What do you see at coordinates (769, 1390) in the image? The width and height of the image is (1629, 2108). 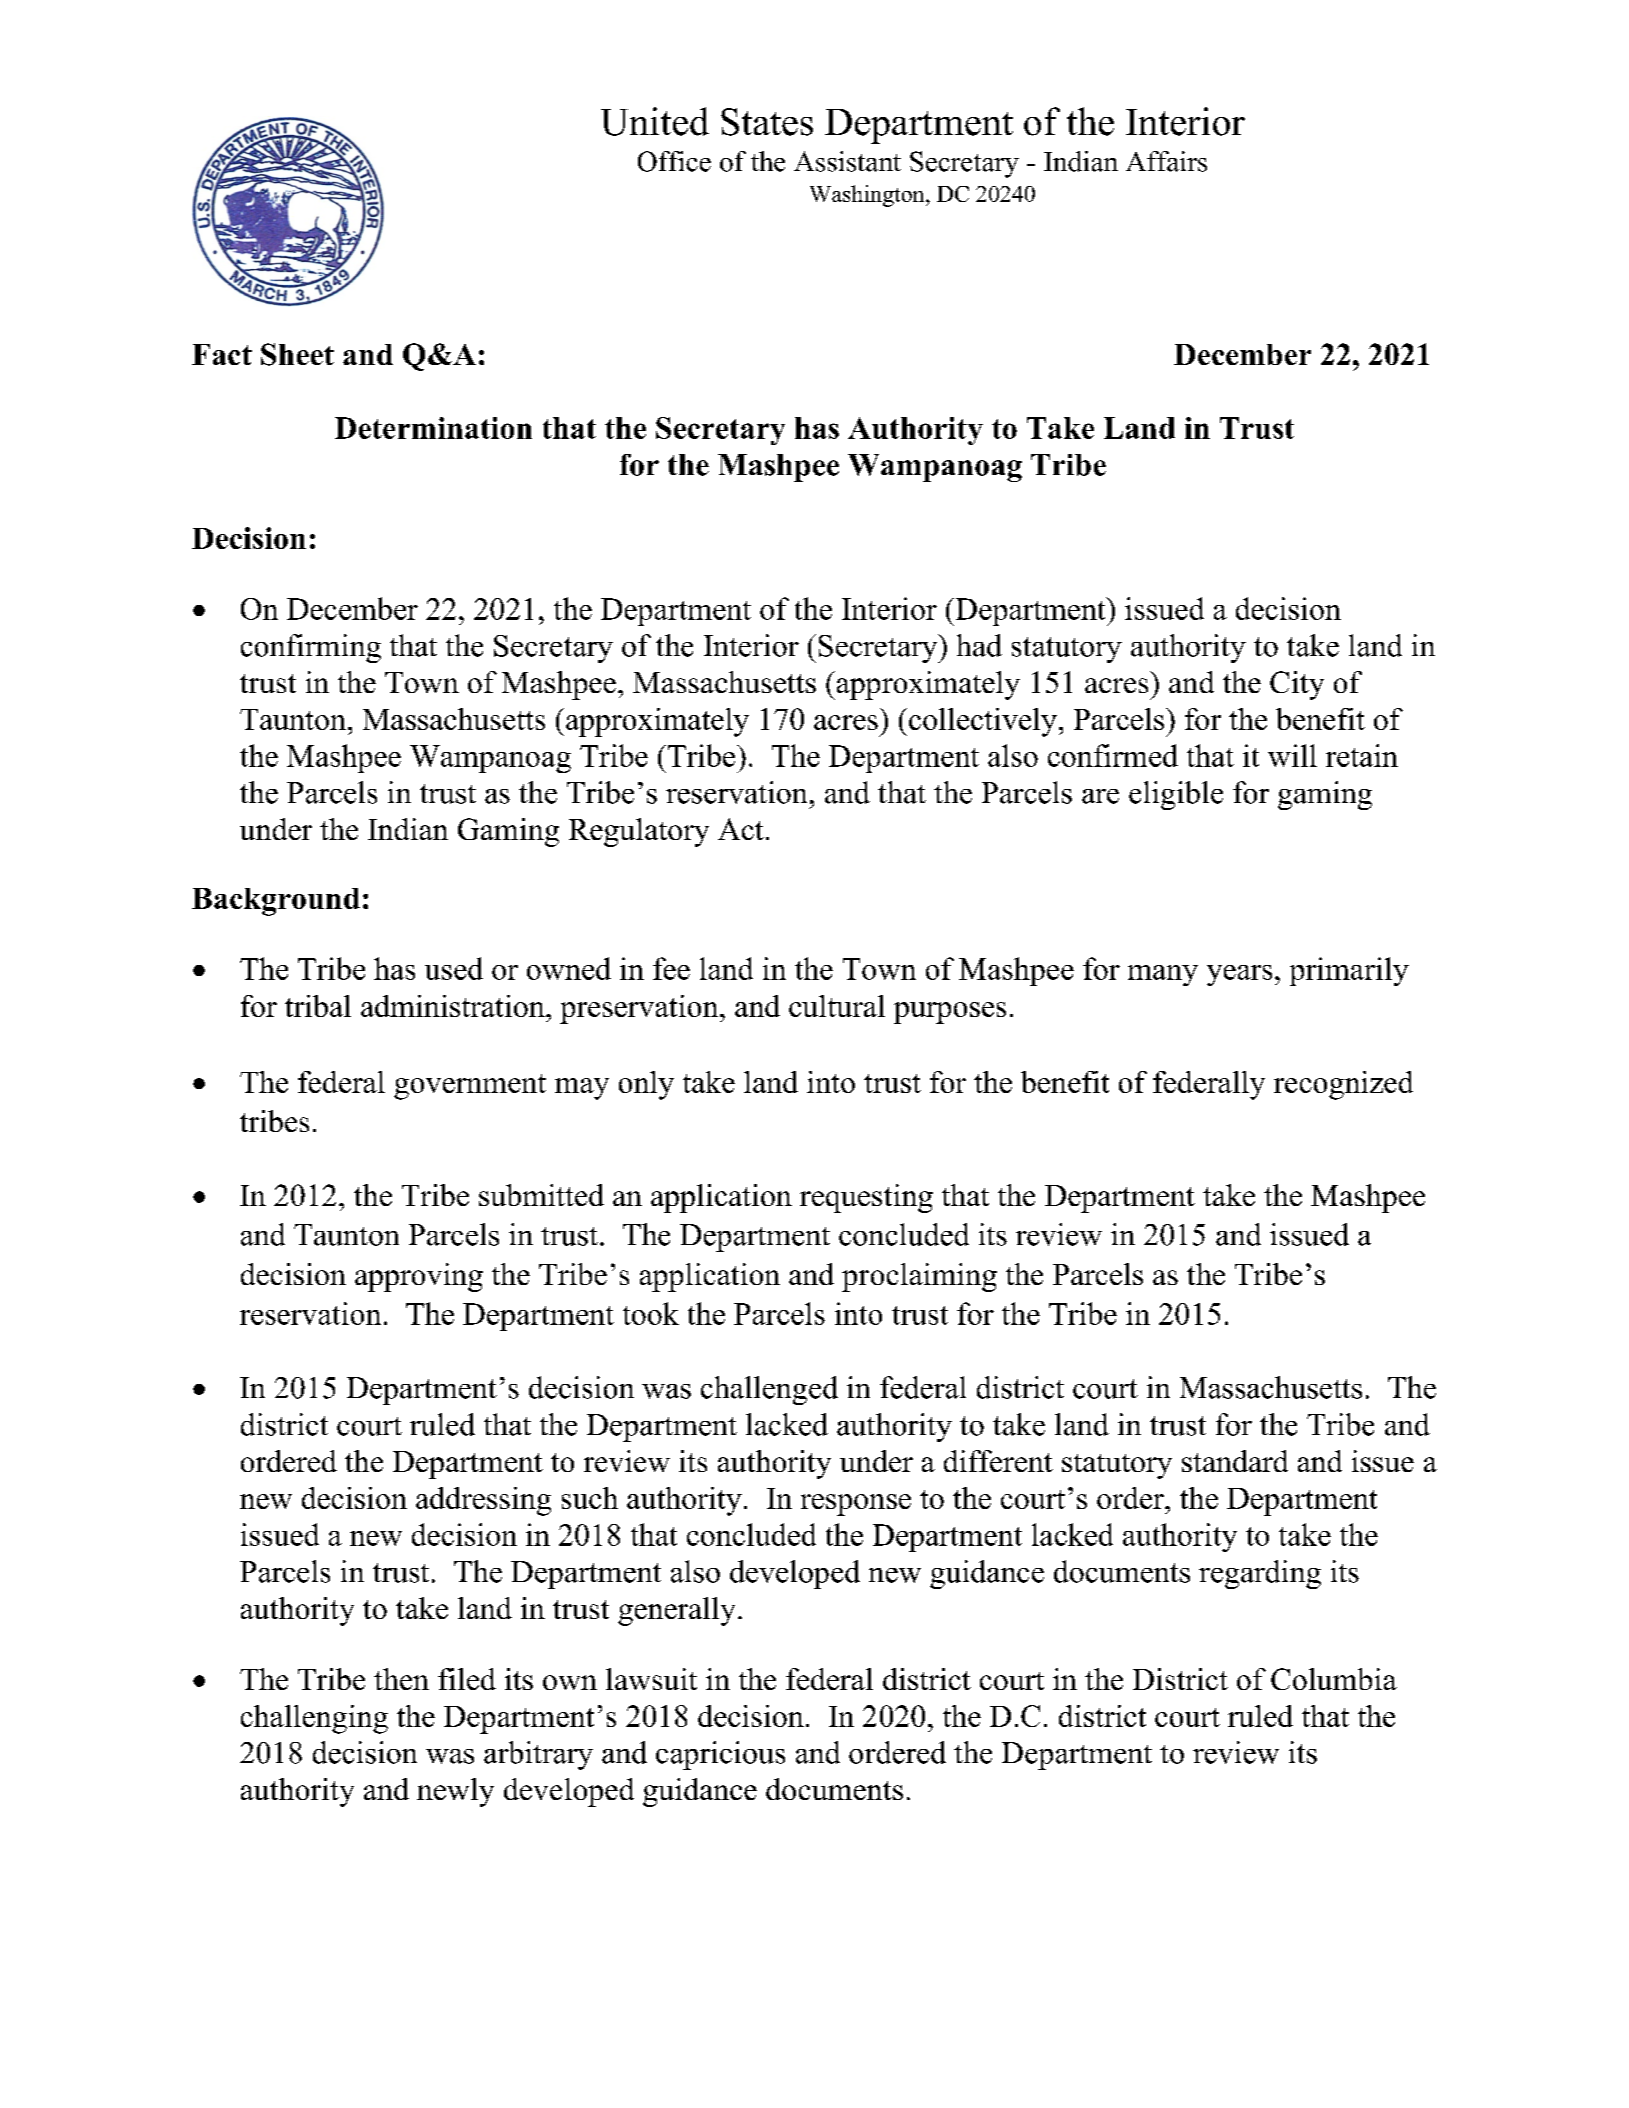 I see `challenged` at bounding box center [769, 1390].
